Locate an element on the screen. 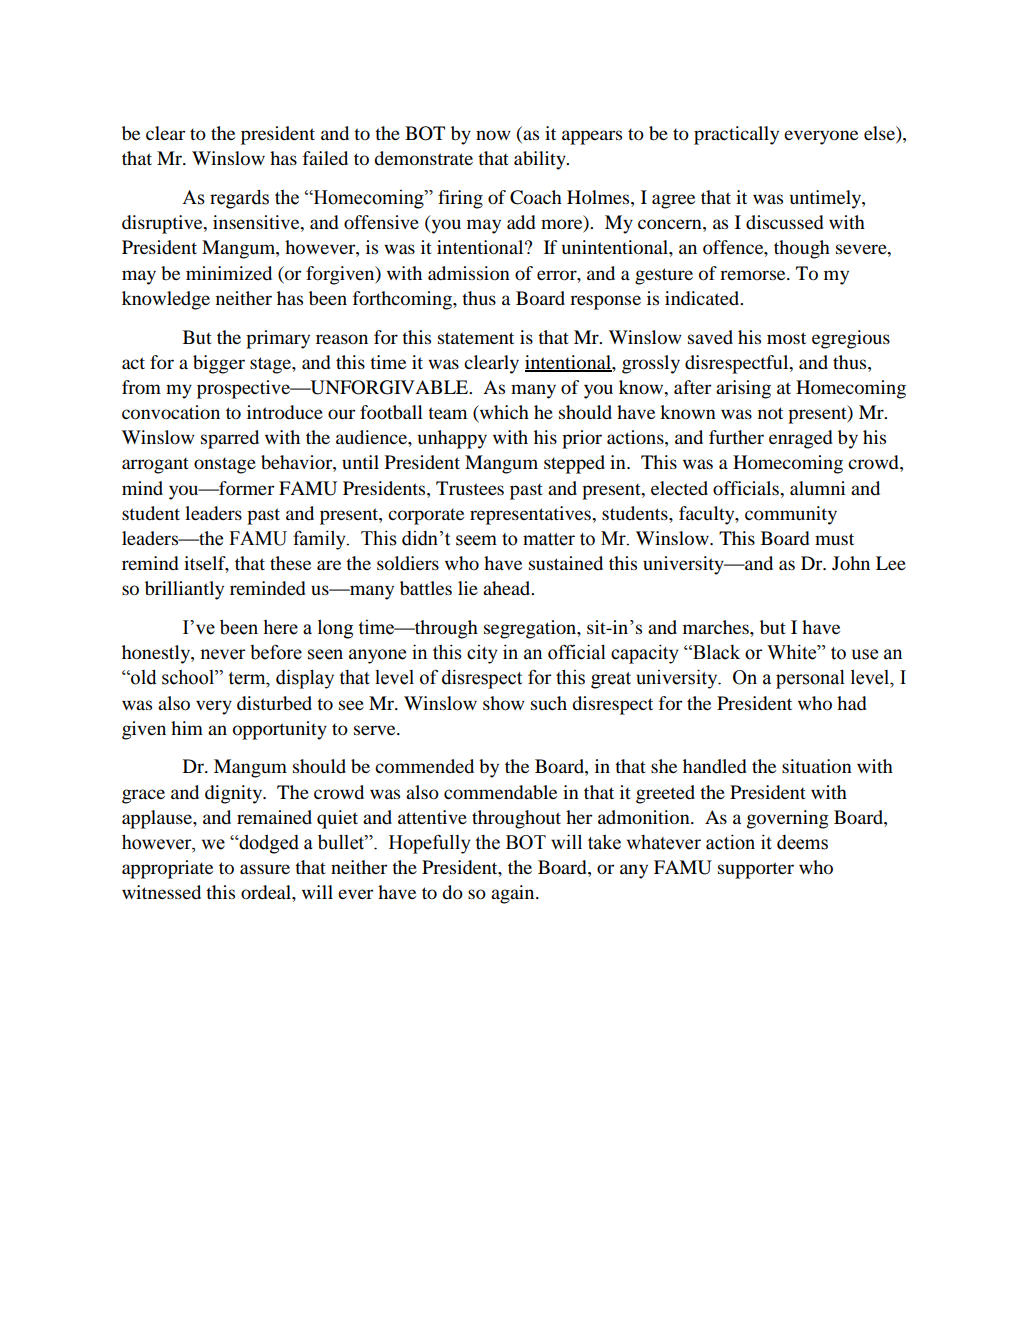  again is located at coordinates (514, 894).
